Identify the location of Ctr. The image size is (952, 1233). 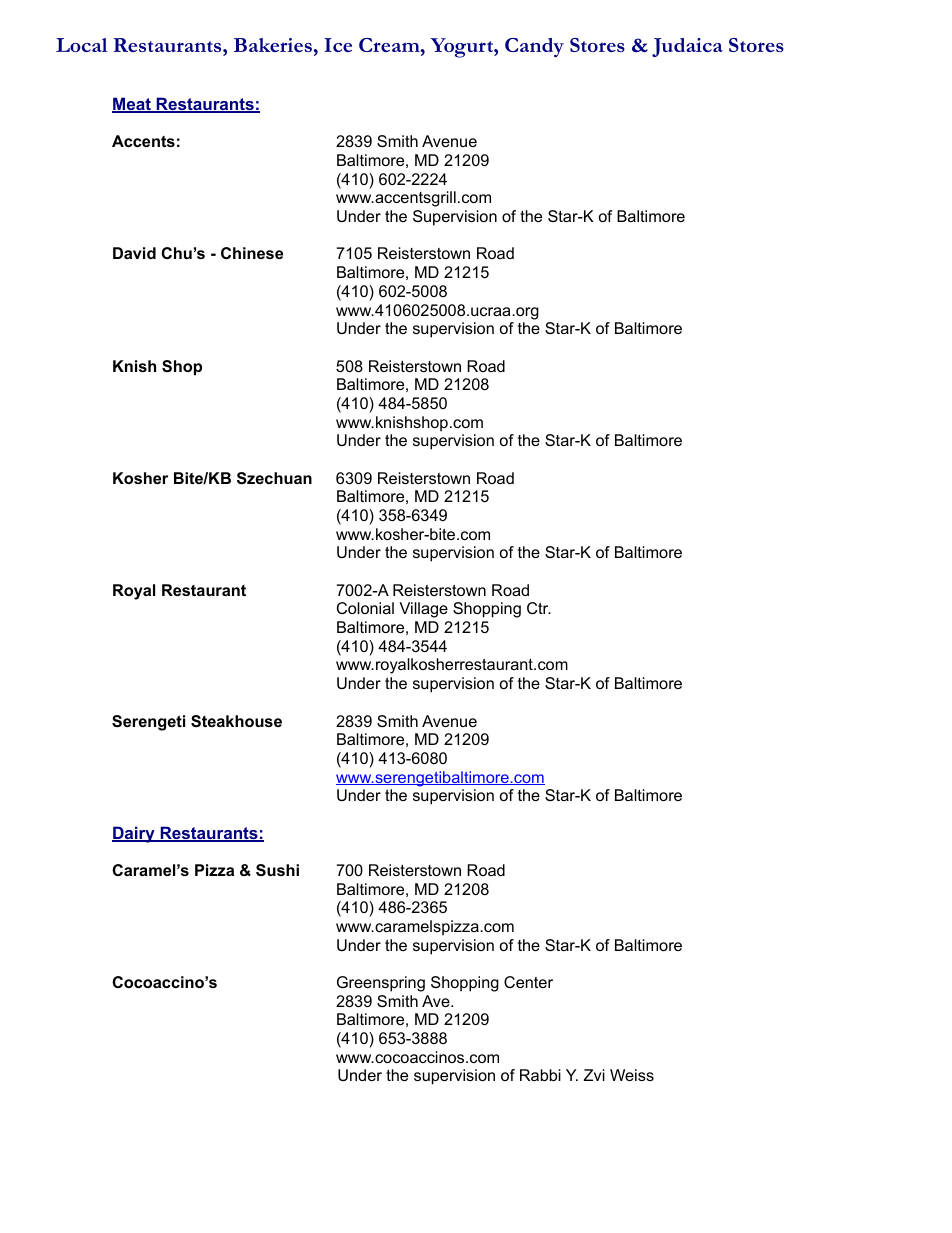
(539, 608).
